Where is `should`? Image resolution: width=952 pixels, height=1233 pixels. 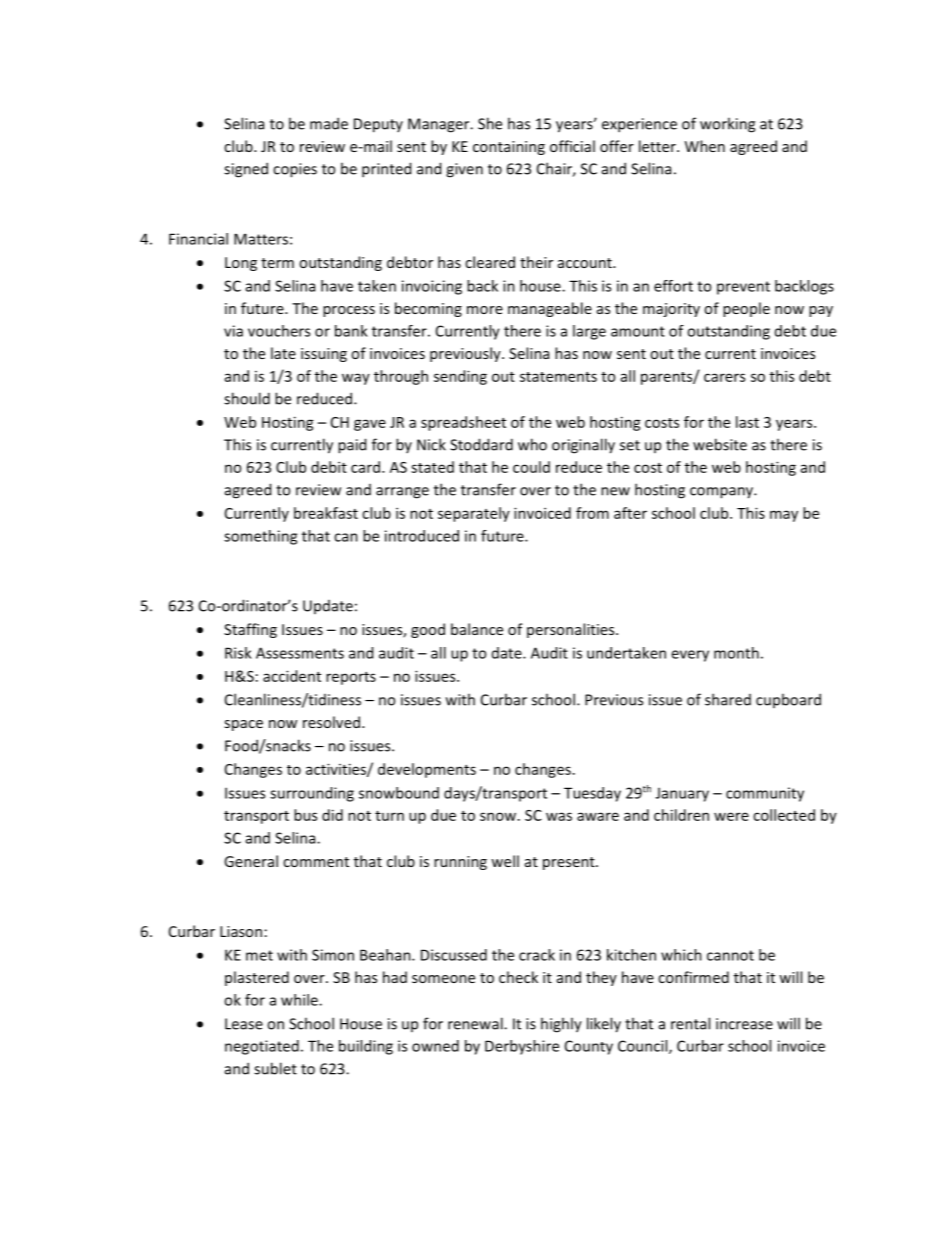
should is located at coordinates (247, 398).
